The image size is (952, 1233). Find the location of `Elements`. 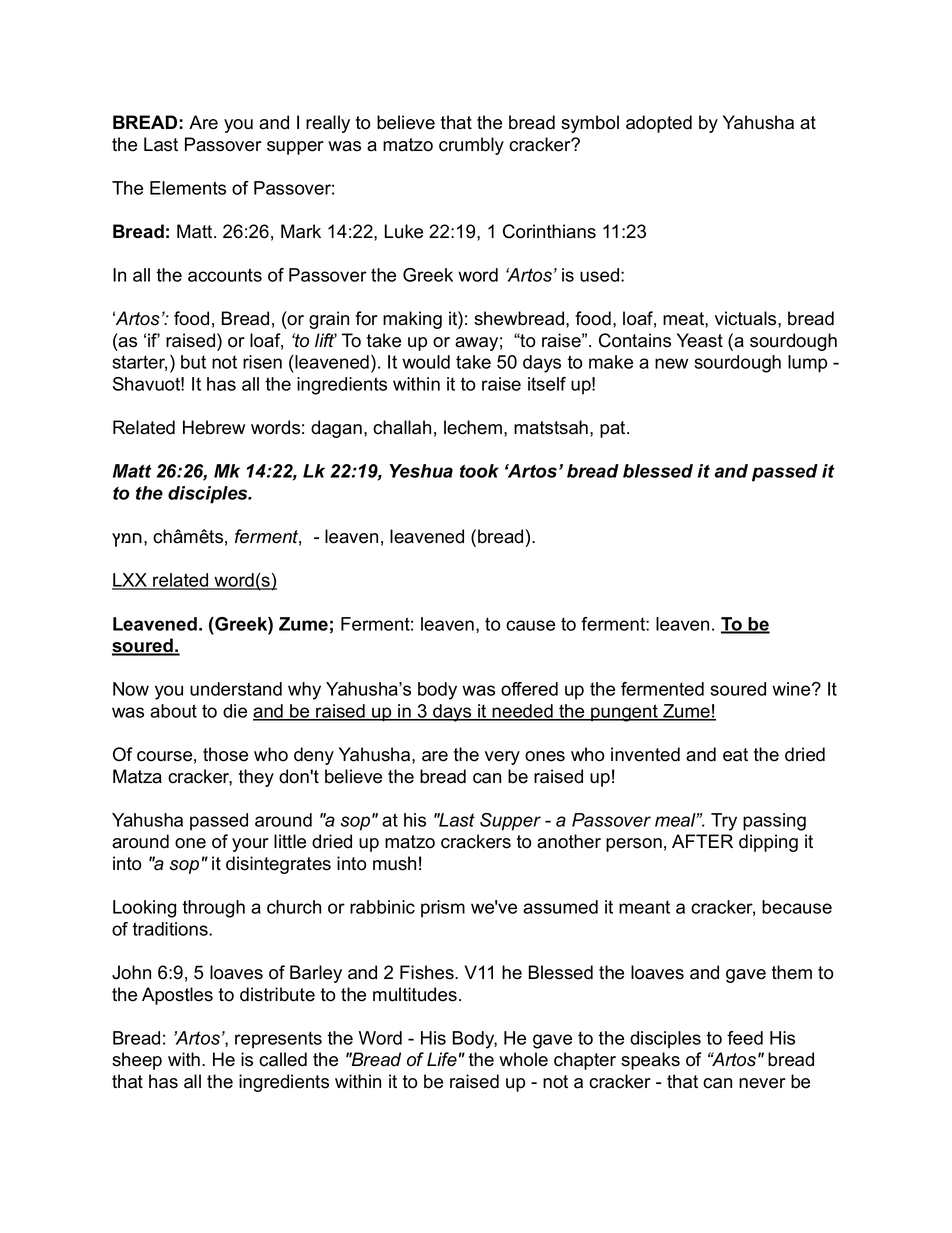

Elements is located at coordinates (188, 188).
